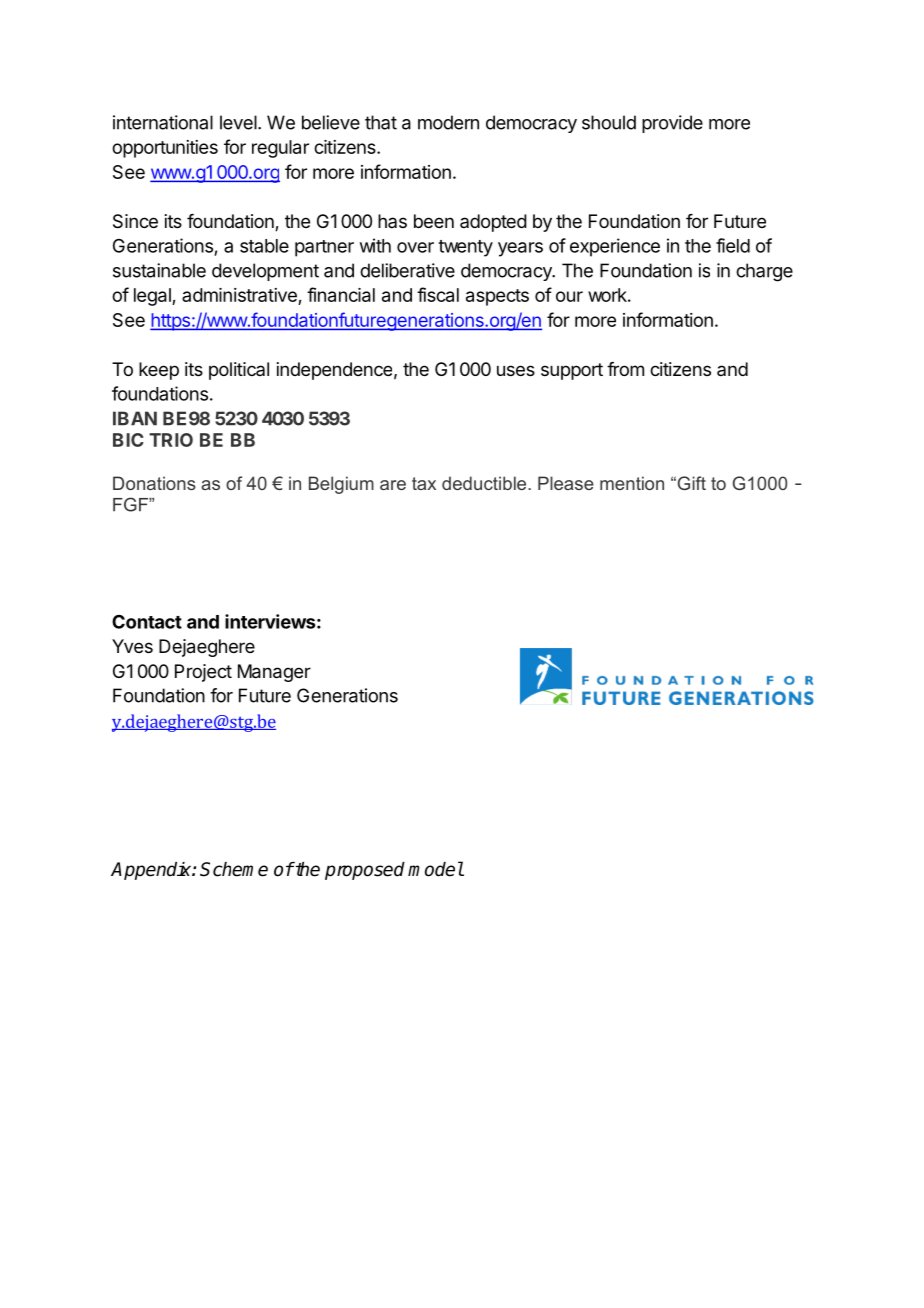 Image resolution: width=924 pixels, height=1308 pixels. What do you see at coordinates (154, 483) in the document?
I see `Donations` at bounding box center [154, 483].
